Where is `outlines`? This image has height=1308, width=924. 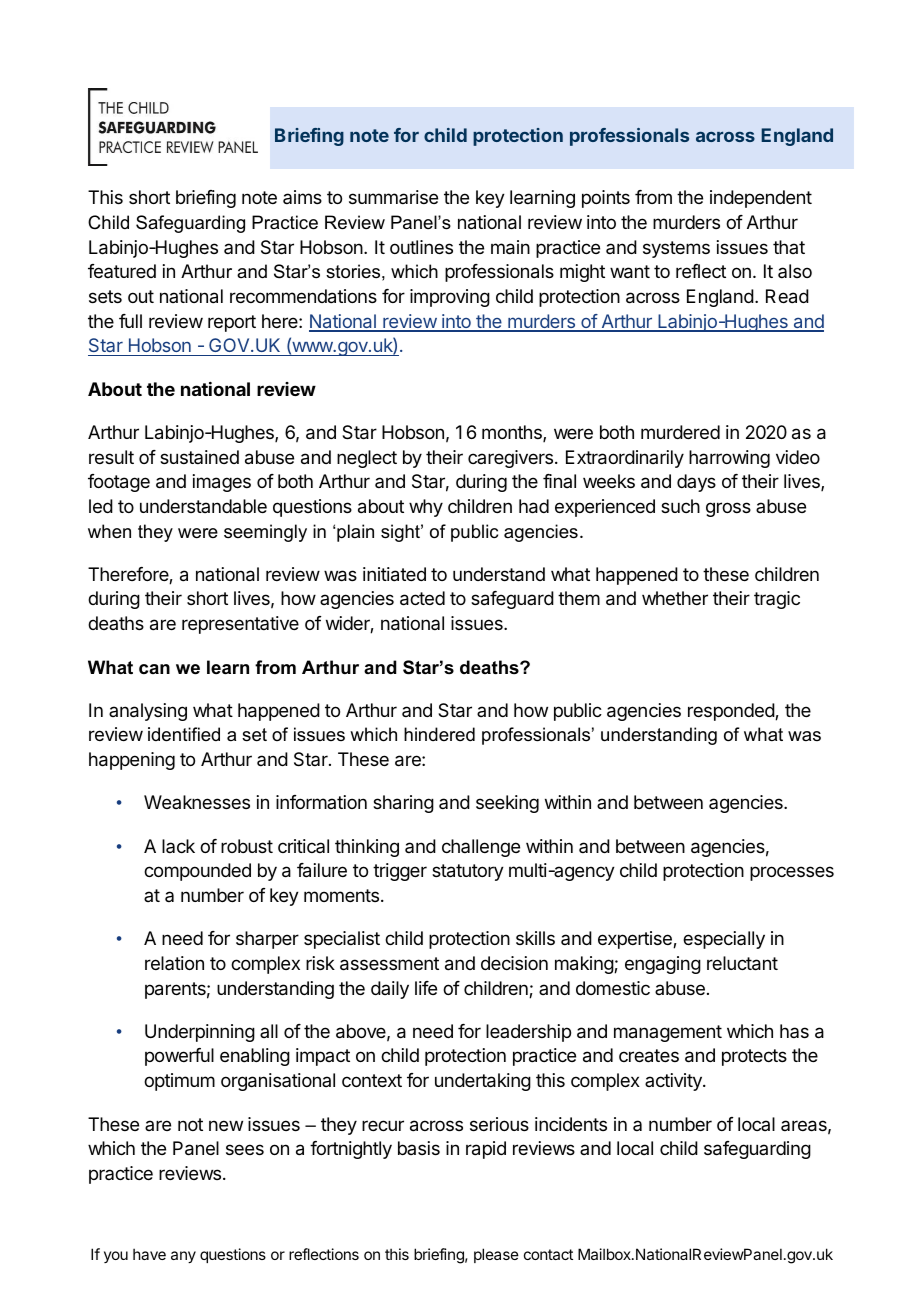 outlines is located at coordinates (421, 247).
